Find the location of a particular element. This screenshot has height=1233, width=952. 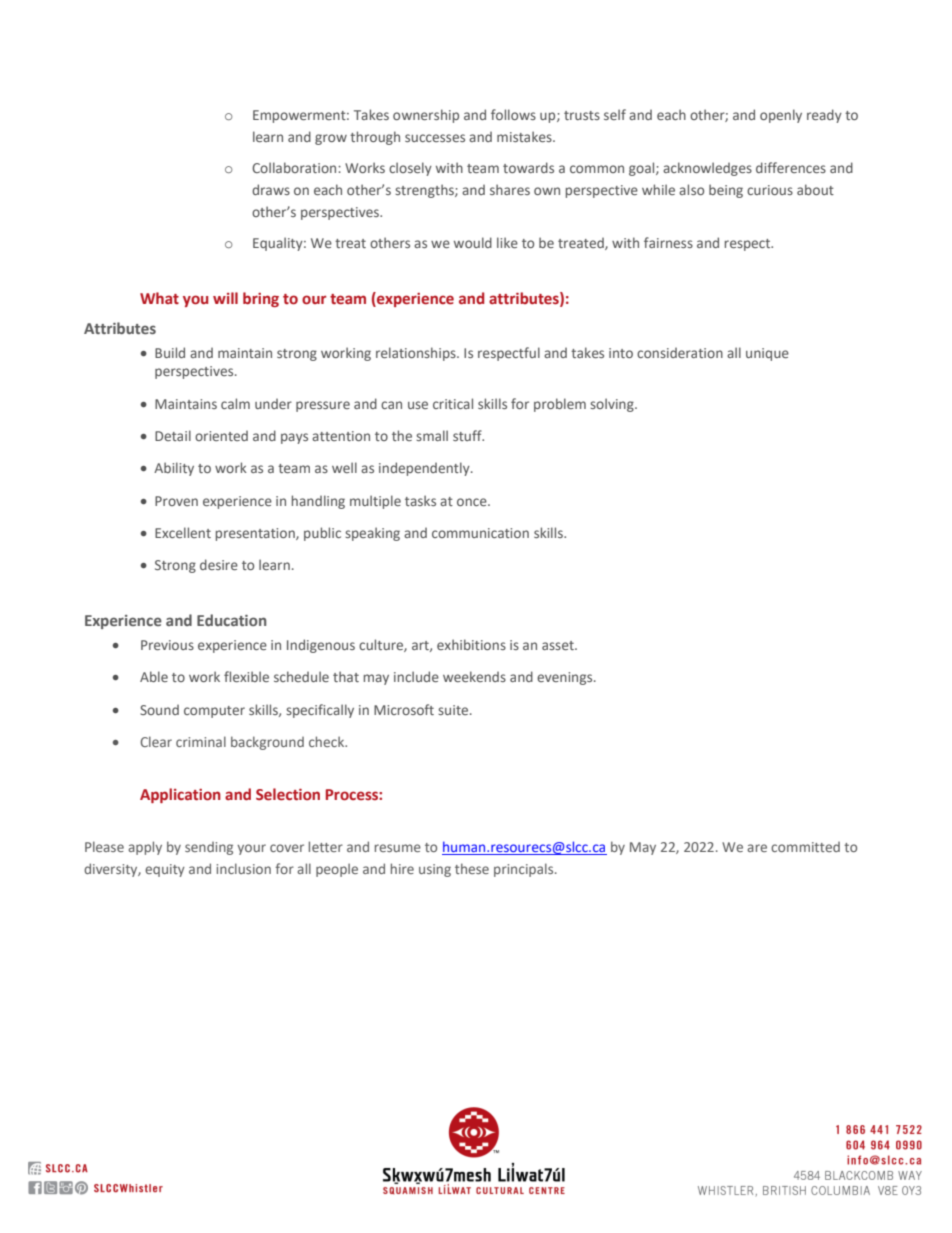

unique is located at coordinates (767, 354).
